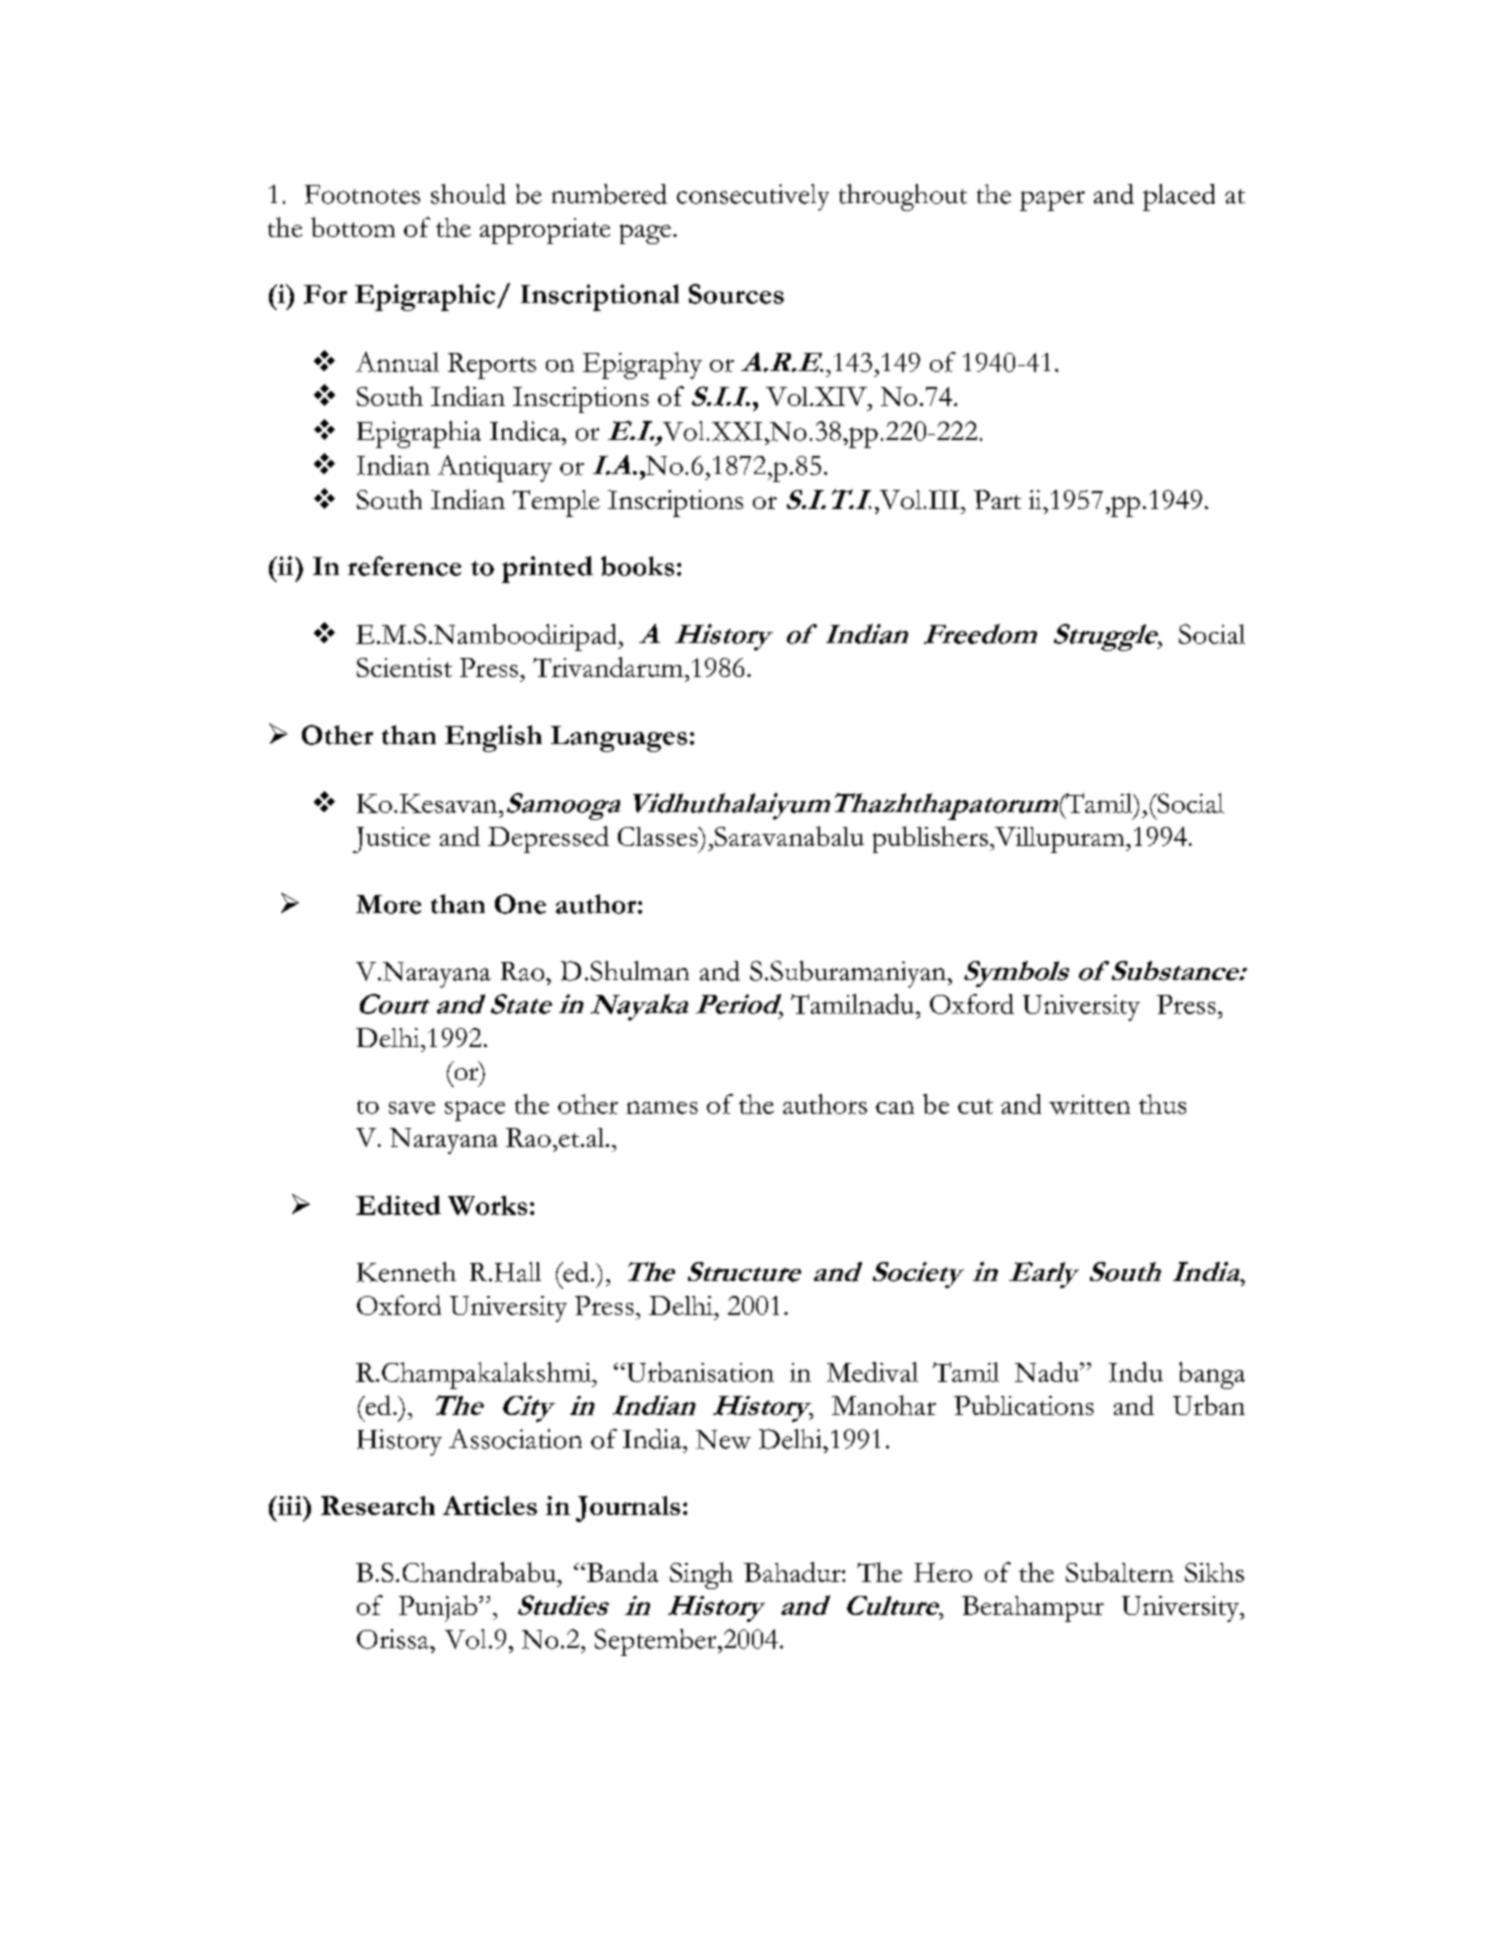  What do you see at coordinates (475, 1111) in the document?
I see `space` at bounding box center [475, 1111].
